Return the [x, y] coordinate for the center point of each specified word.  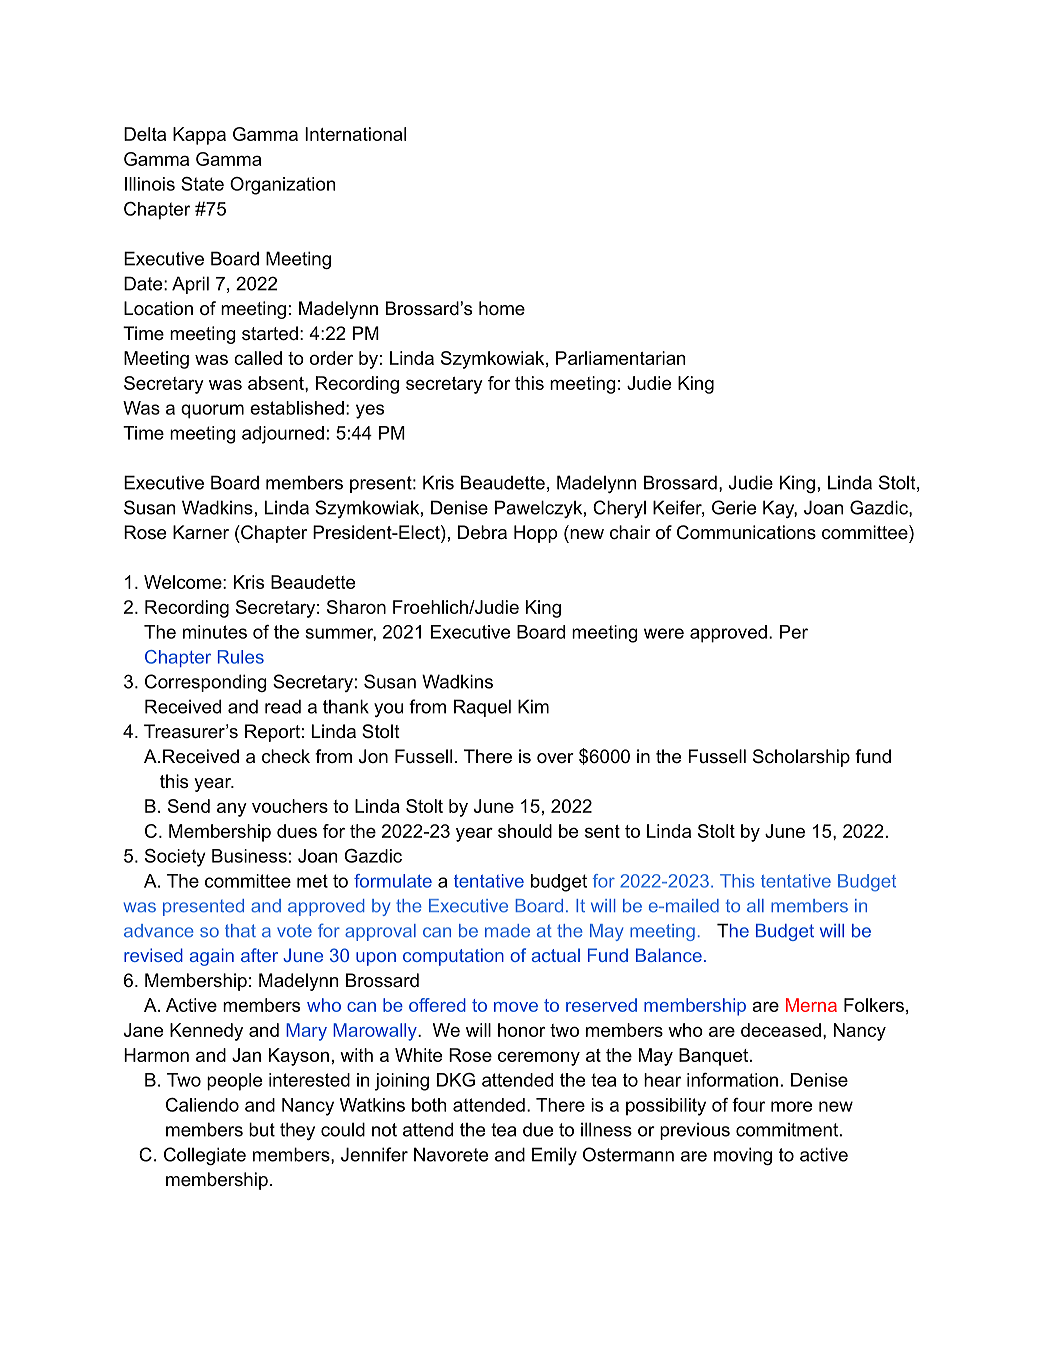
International [355, 134]
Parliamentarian [620, 358]
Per [794, 632]
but [262, 1129]
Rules [241, 657]
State [202, 184]
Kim [533, 706]
